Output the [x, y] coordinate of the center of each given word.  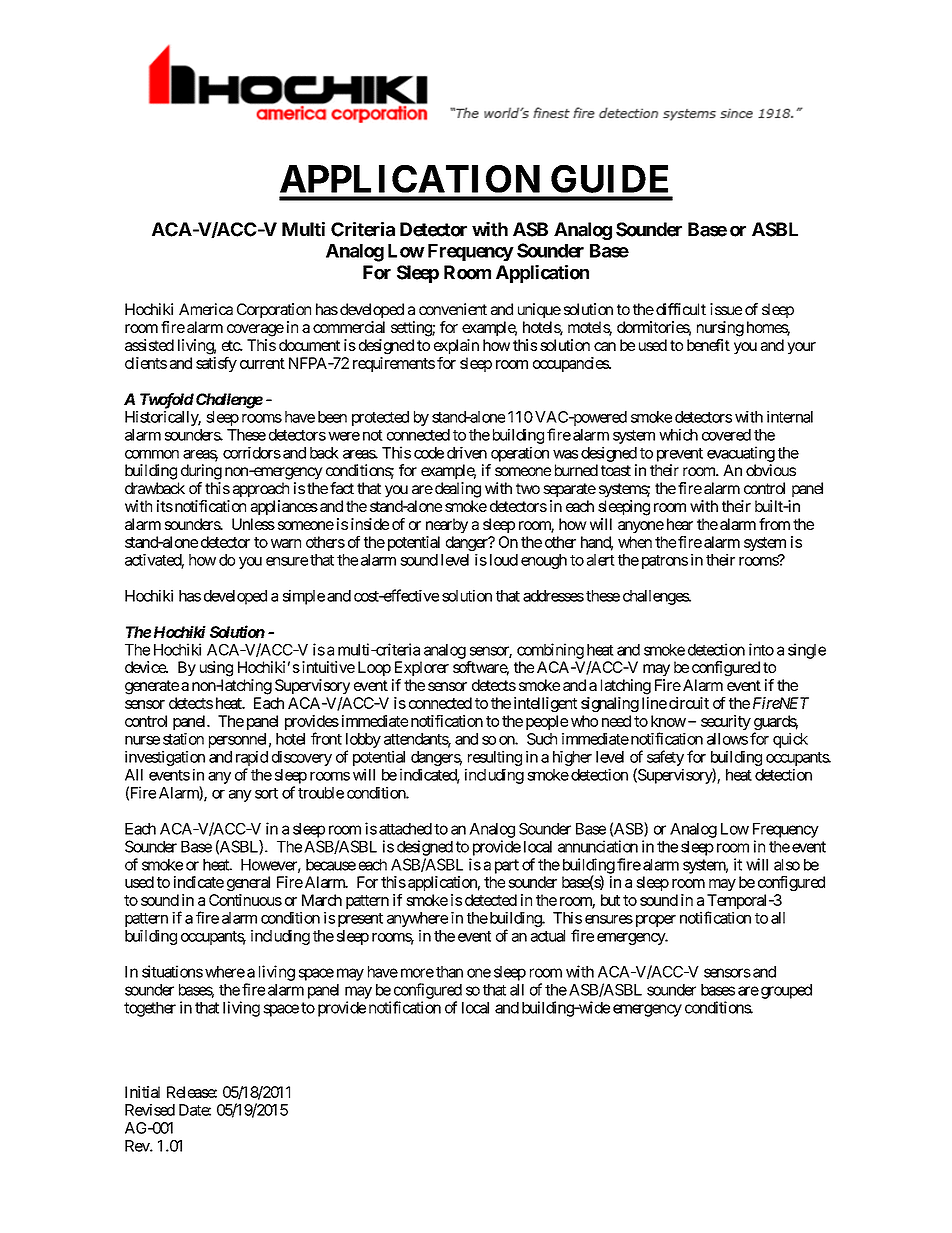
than [449, 972]
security [726, 722]
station [183, 739]
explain [456, 346]
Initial [142, 1092]
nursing [720, 329]
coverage [255, 330]
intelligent [545, 704]
